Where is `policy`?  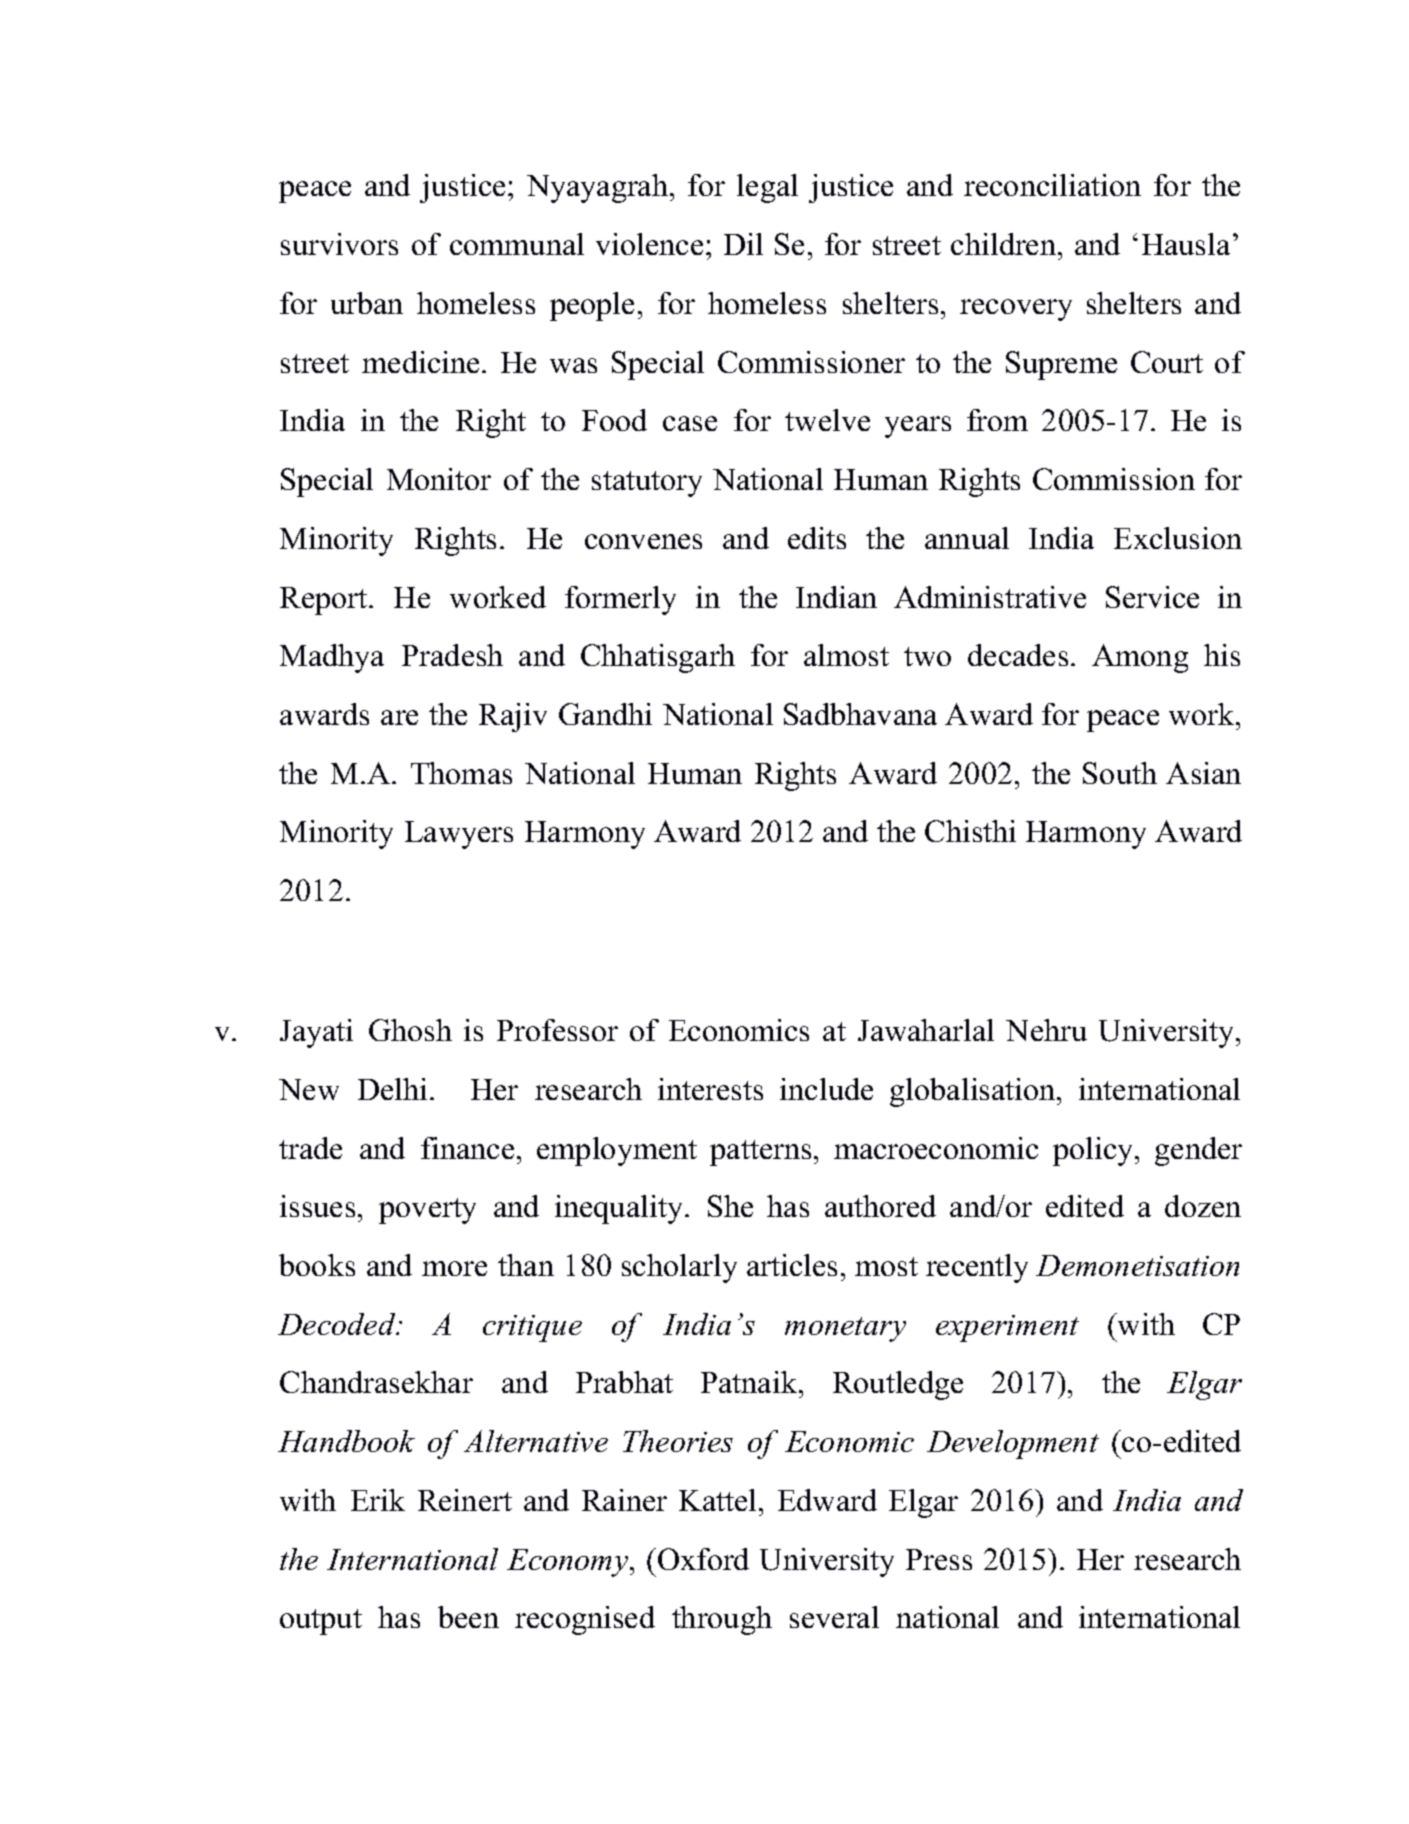
policy is located at coordinates (1094, 1151).
